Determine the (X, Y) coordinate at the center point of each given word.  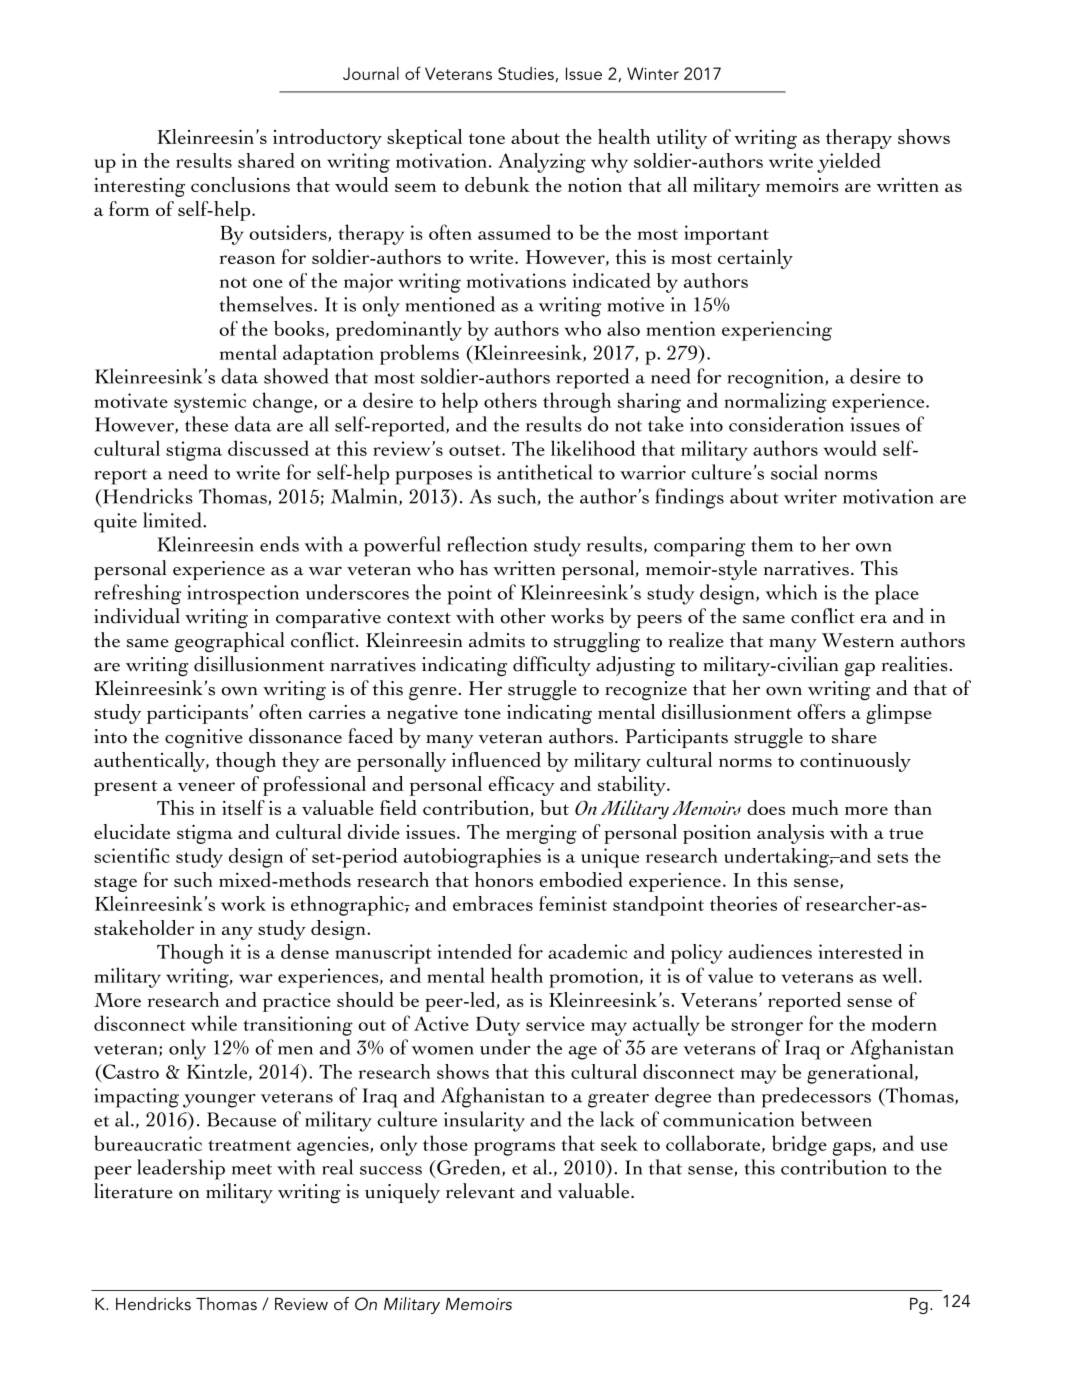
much (815, 807)
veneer (206, 786)
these (206, 424)
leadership (181, 1169)
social (794, 472)
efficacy (522, 786)
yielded (849, 163)
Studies (527, 74)
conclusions (240, 184)
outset (476, 450)
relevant (480, 1191)
